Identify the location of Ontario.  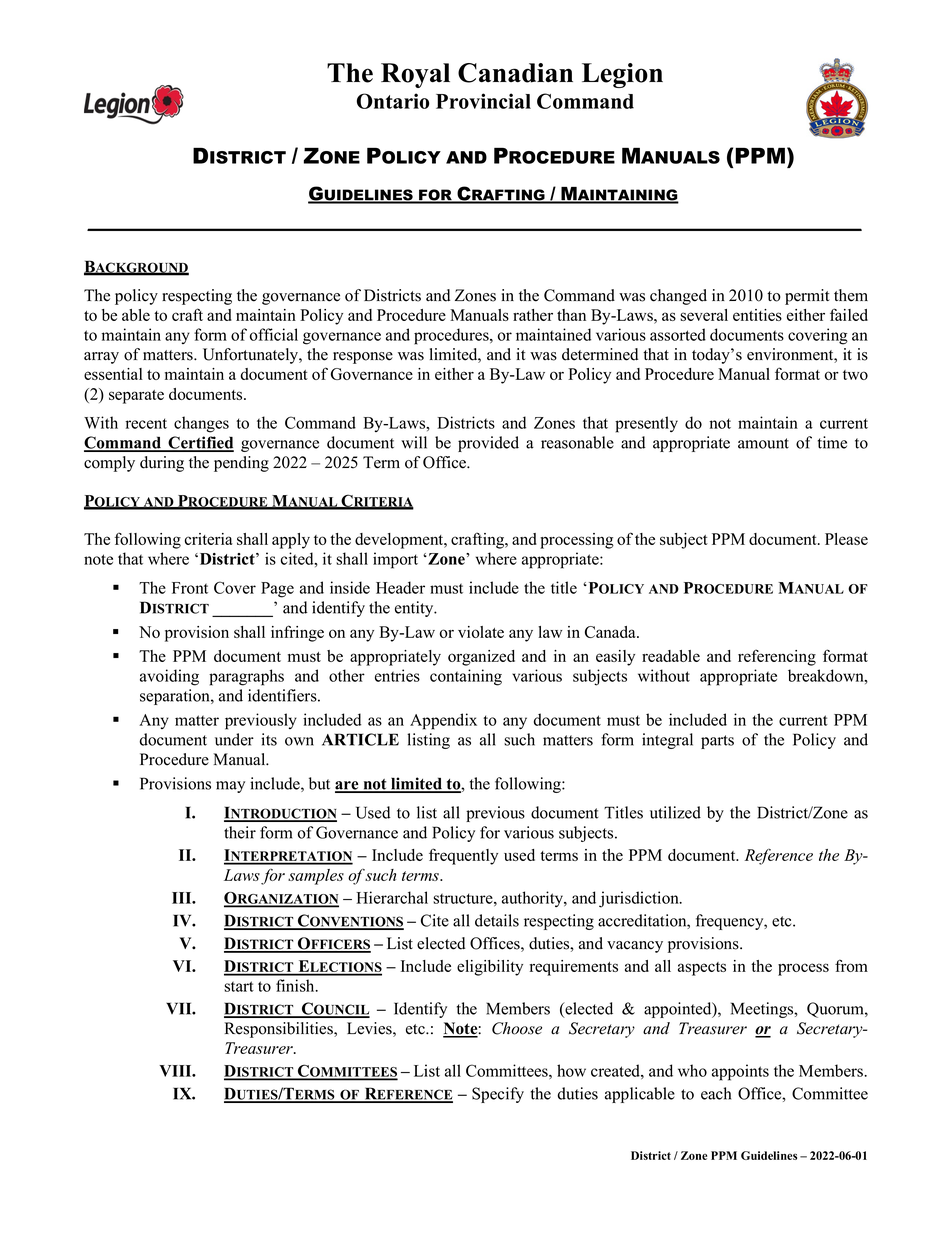
(393, 101).
